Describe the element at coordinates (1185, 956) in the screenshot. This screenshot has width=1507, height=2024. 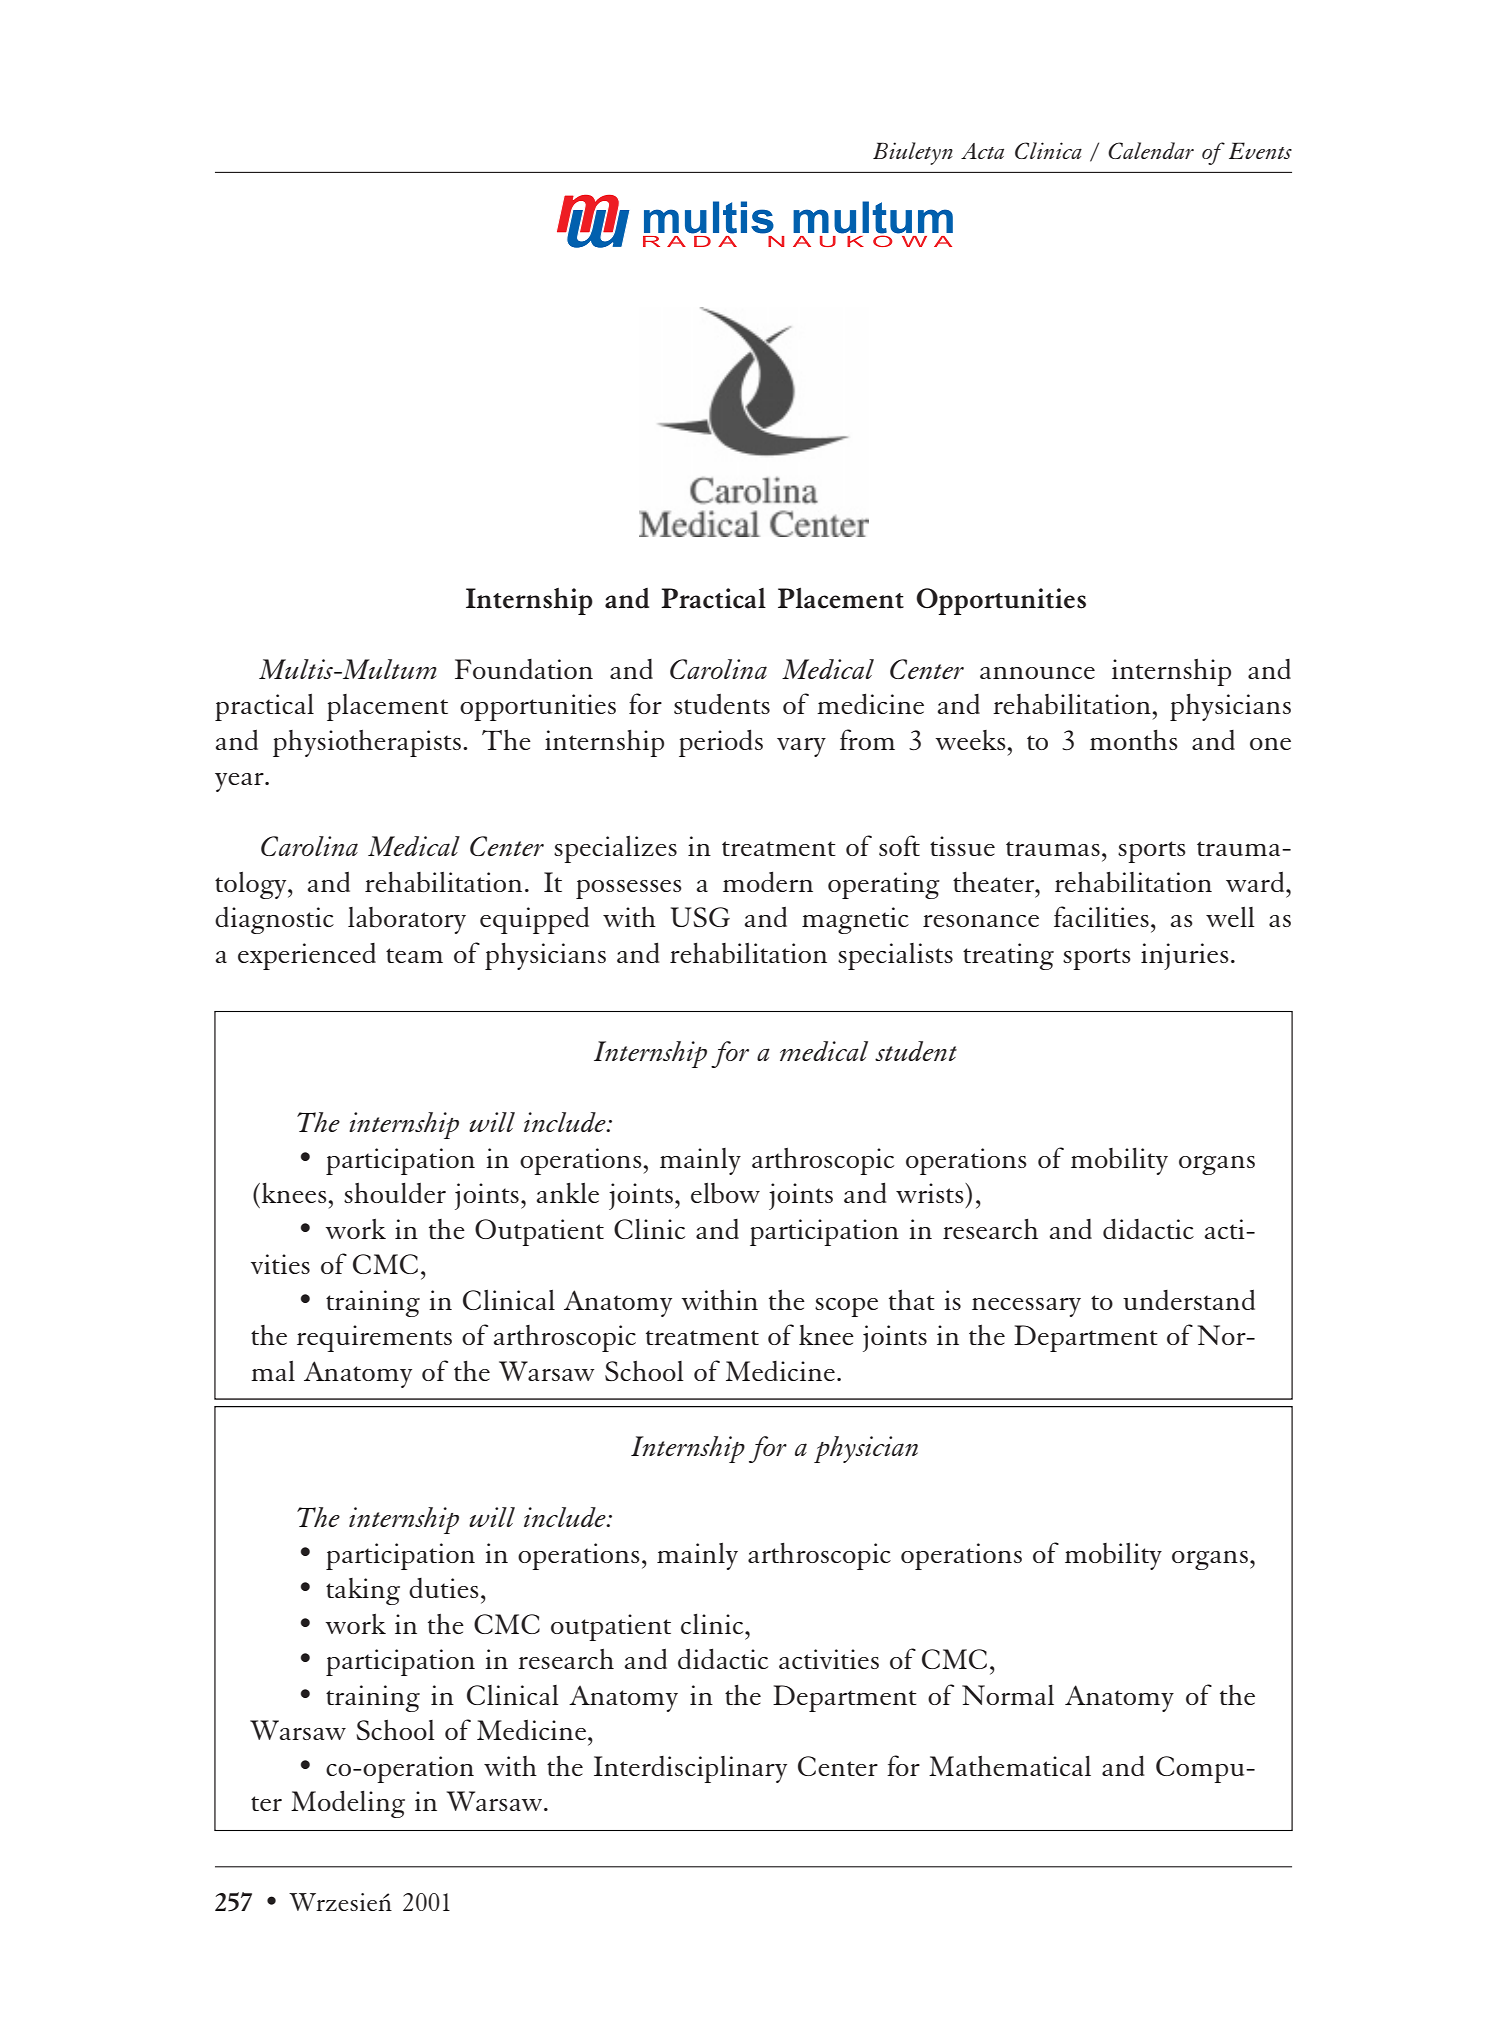
I see `injuries` at that location.
